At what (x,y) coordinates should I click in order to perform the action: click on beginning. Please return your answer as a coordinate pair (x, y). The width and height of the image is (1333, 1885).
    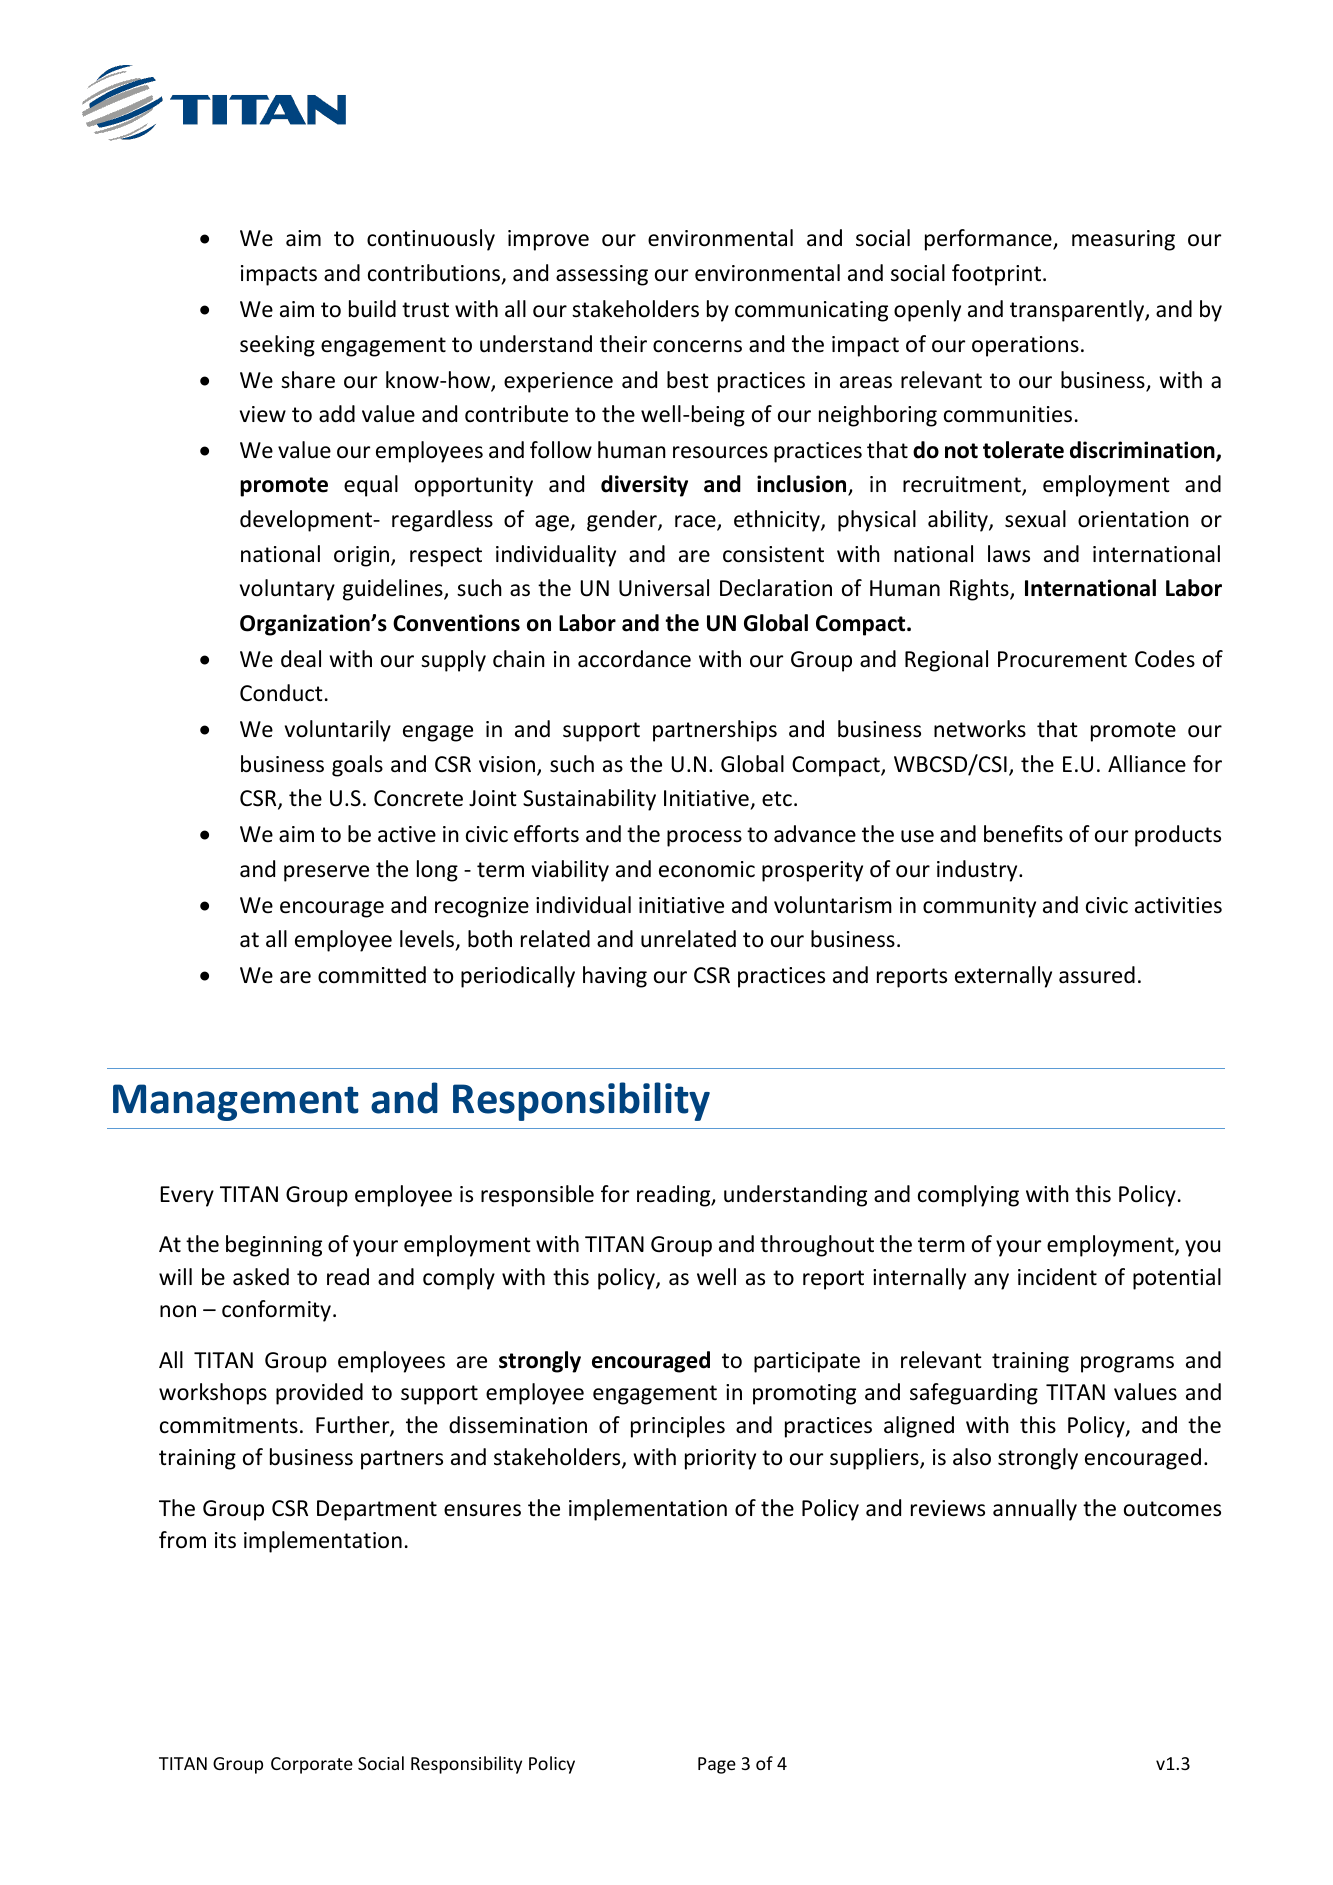
    Looking at the image, I should click on (274, 1246).
